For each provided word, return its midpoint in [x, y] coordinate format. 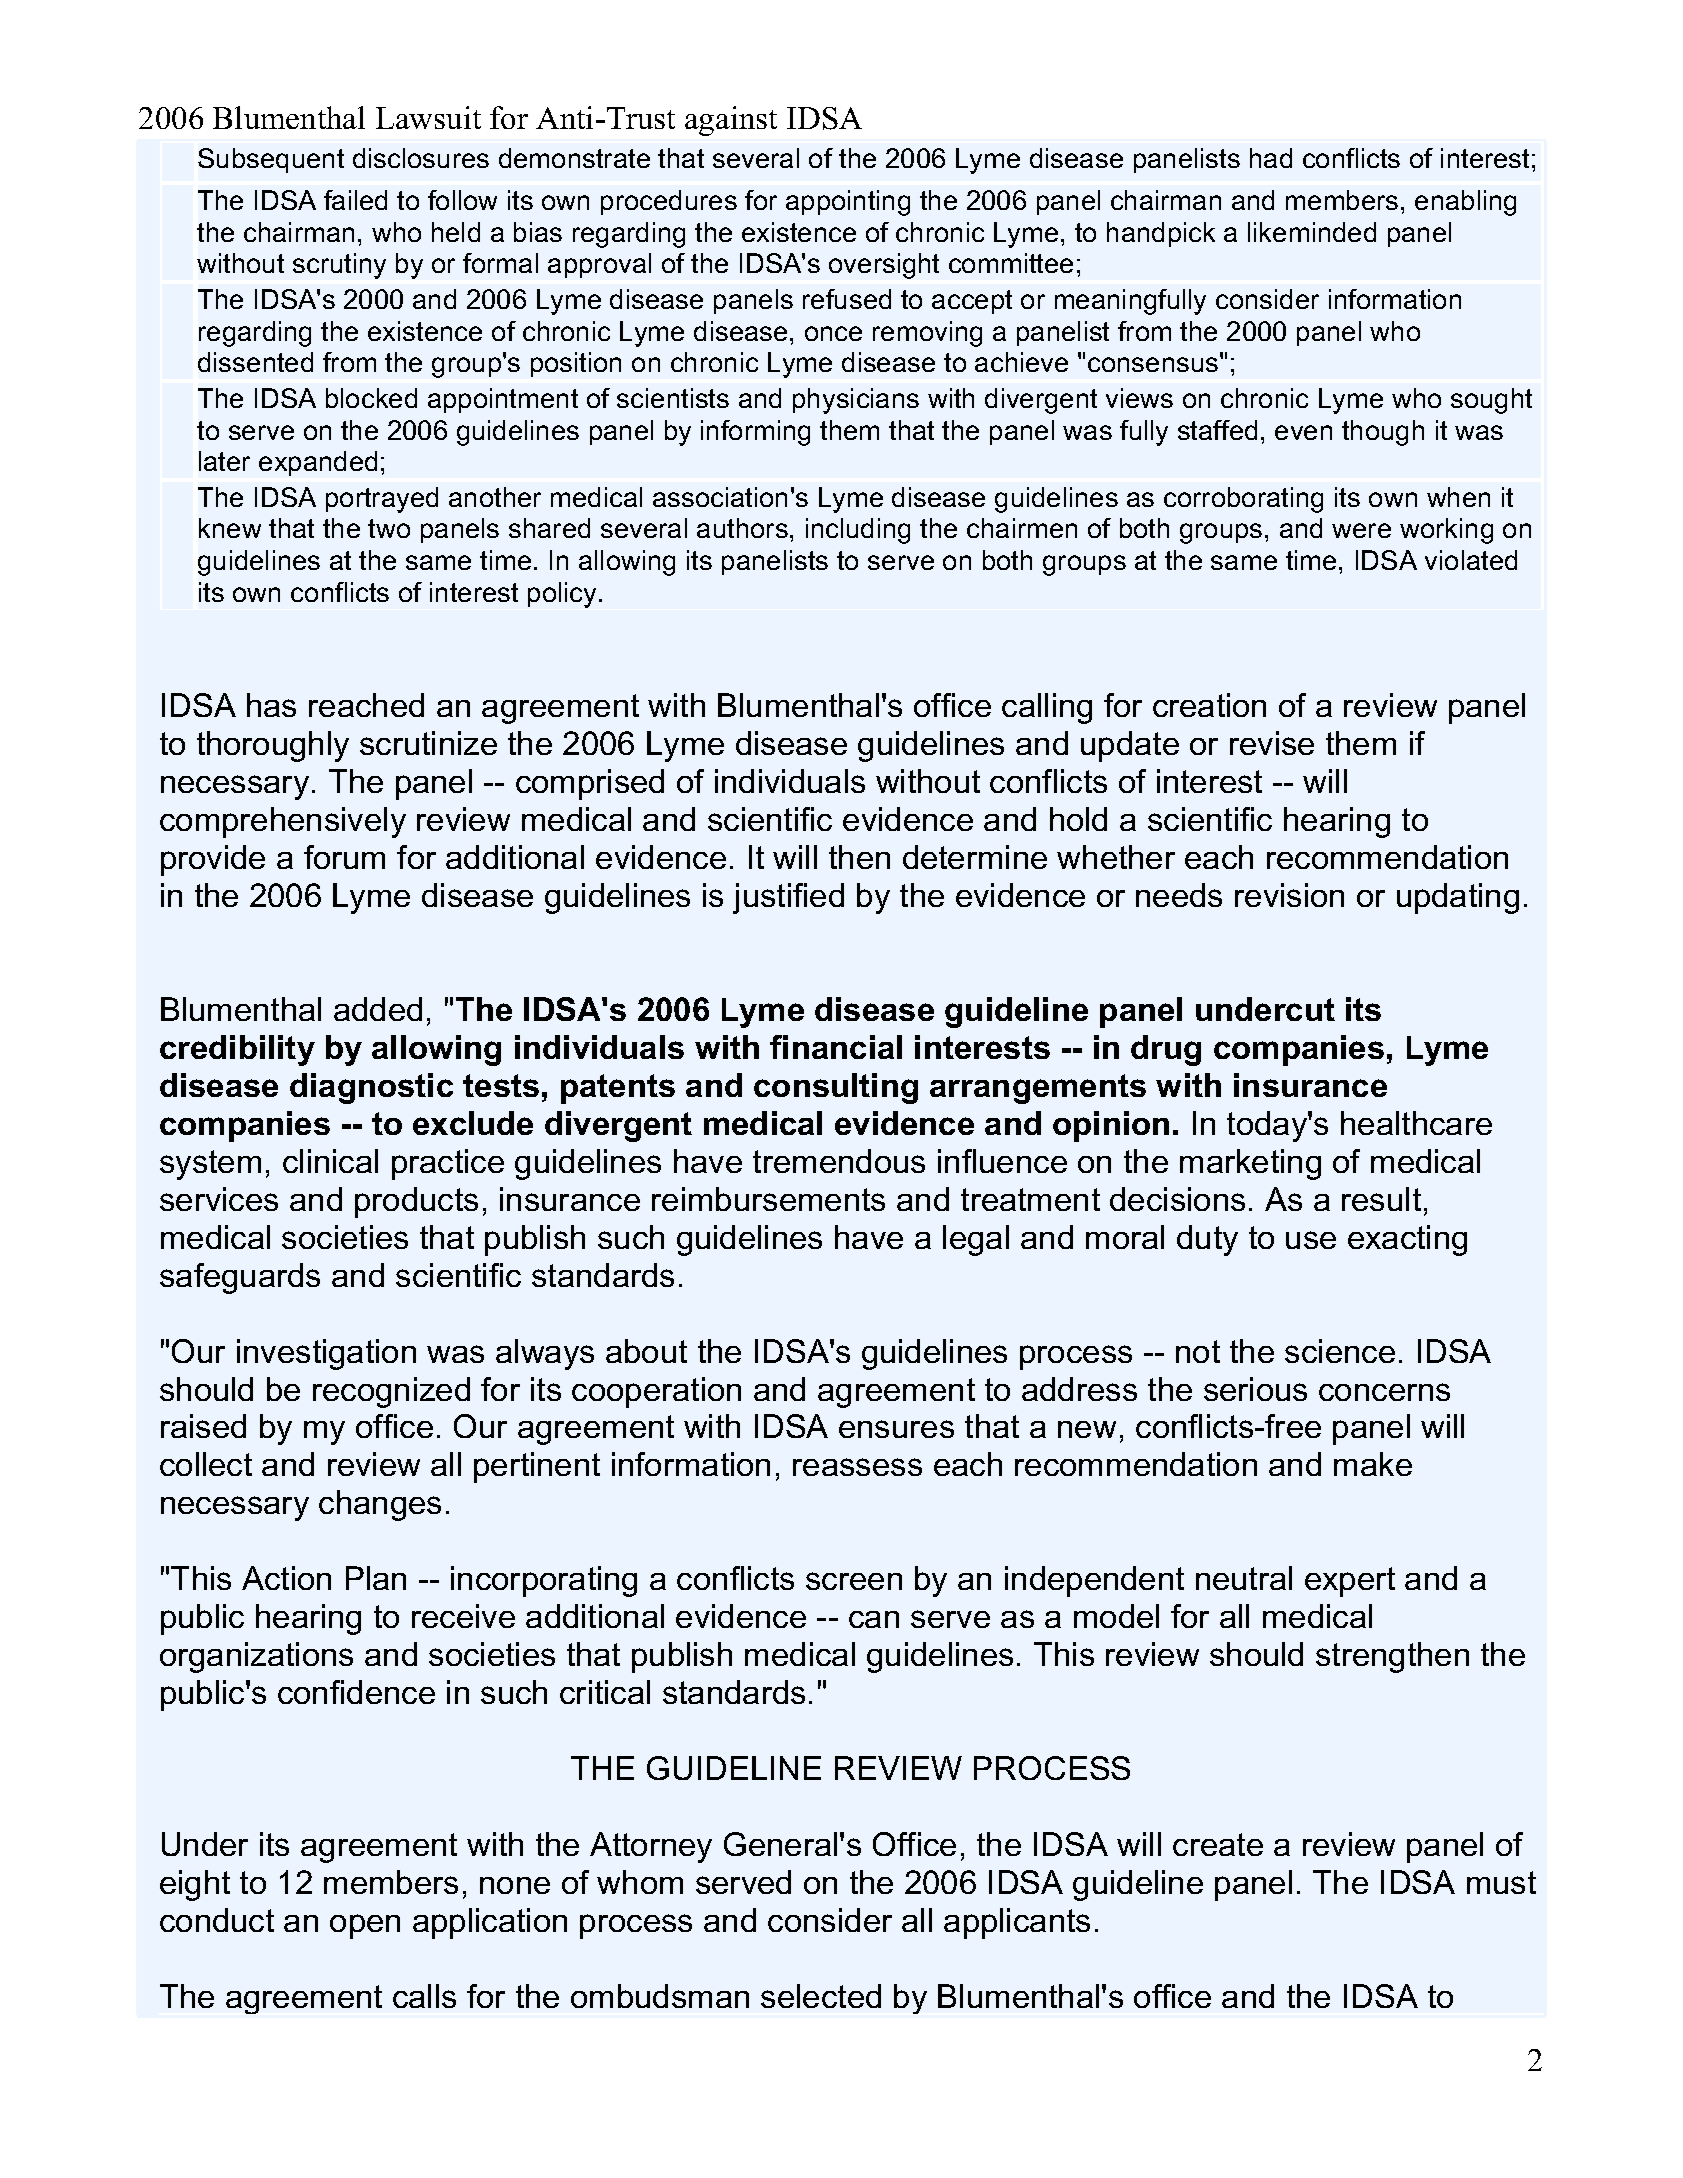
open [365, 1926]
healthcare [1416, 1123]
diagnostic [371, 1088]
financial [836, 1047]
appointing [848, 203]
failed [355, 200]
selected [821, 1996]
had [1271, 158]
